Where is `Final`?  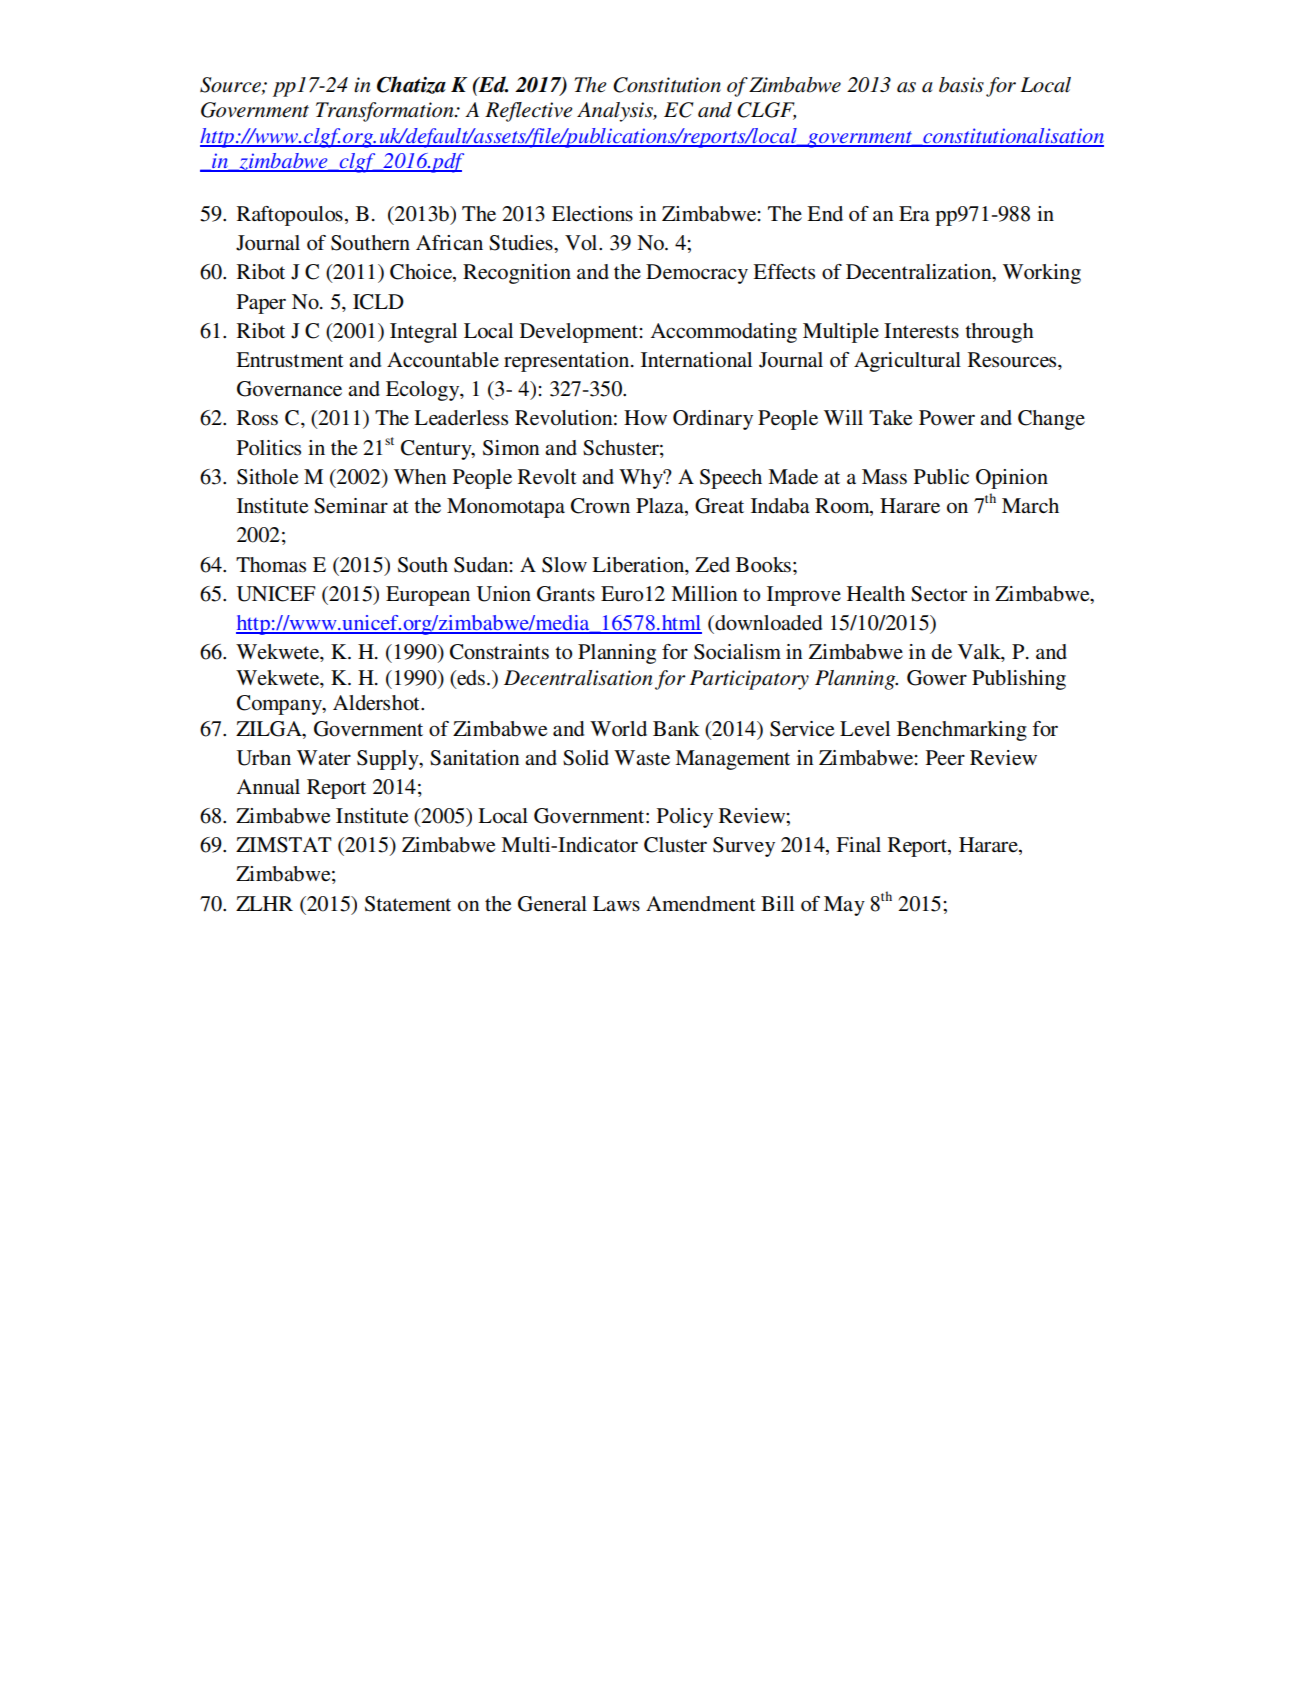 Final is located at coordinates (858, 844).
